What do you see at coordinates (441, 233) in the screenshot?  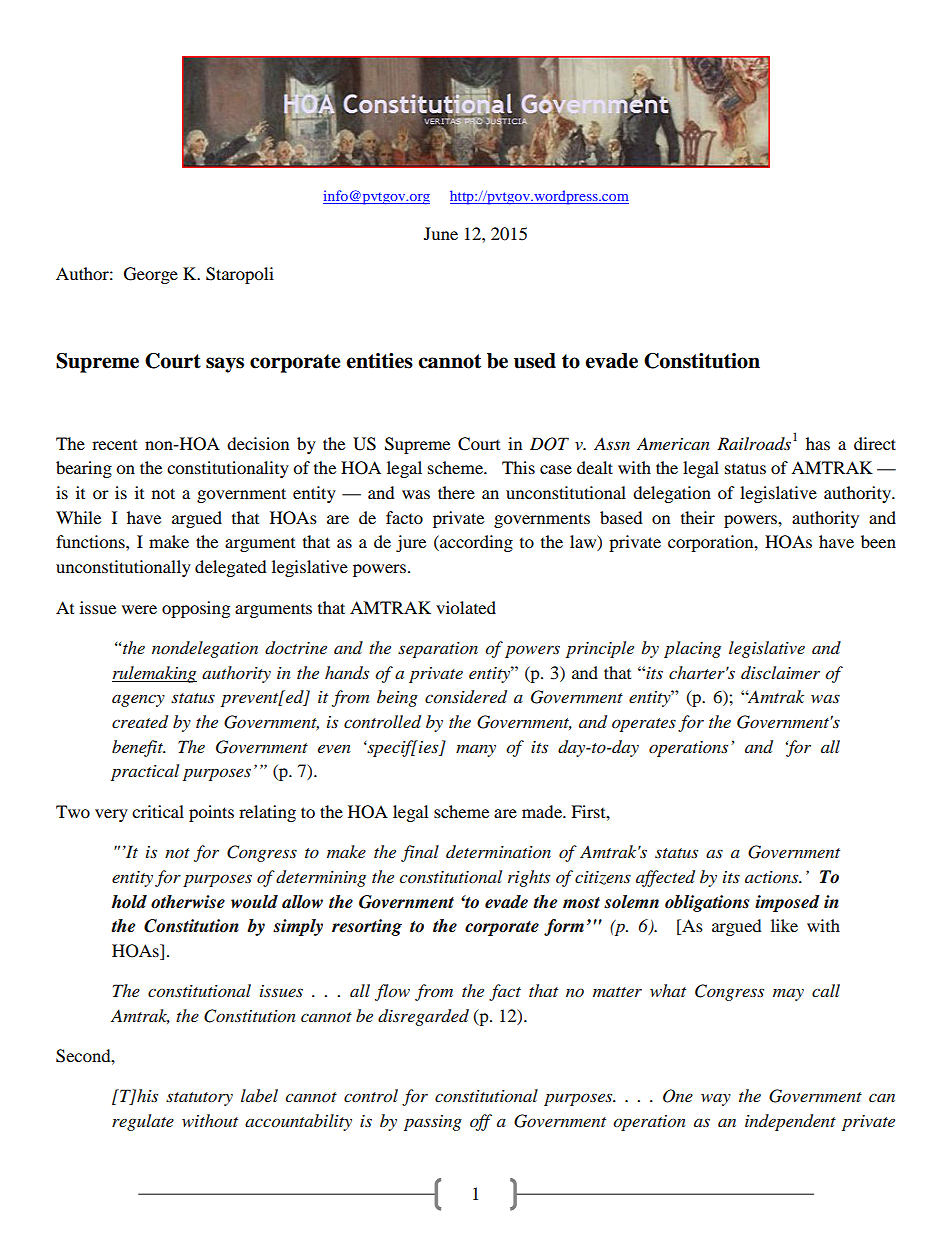 I see `June` at bounding box center [441, 233].
